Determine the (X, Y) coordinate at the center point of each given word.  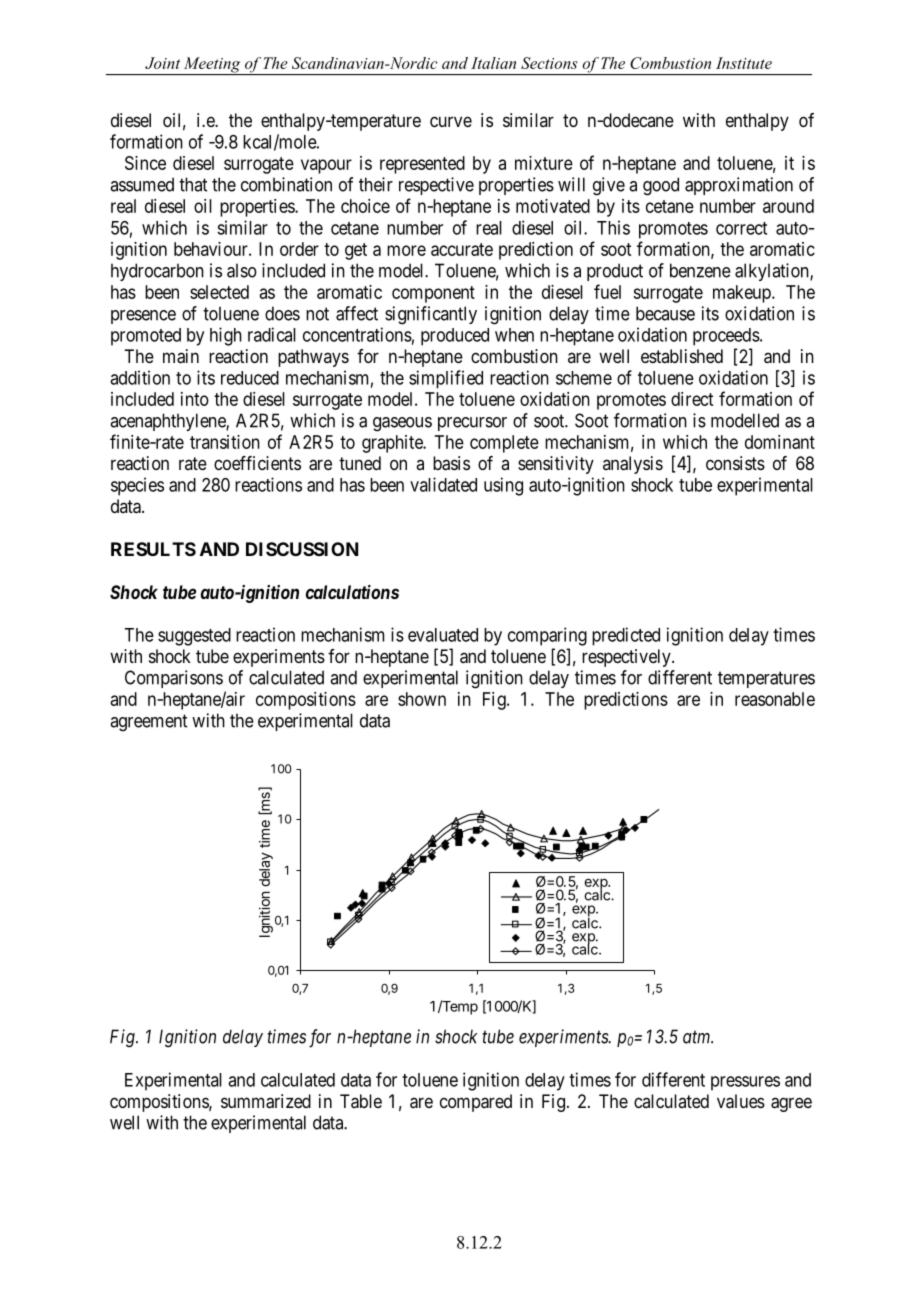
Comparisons (174, 679)
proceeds (726, 337)
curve (451, 121)
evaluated (443, 635)
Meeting (212, 66)
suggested (194, 637)
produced (455, 337)
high (226, 336)
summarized (266, 1101)
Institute (744, 63)
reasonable (775, 699)
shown (422, 699)
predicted (626, 636)
